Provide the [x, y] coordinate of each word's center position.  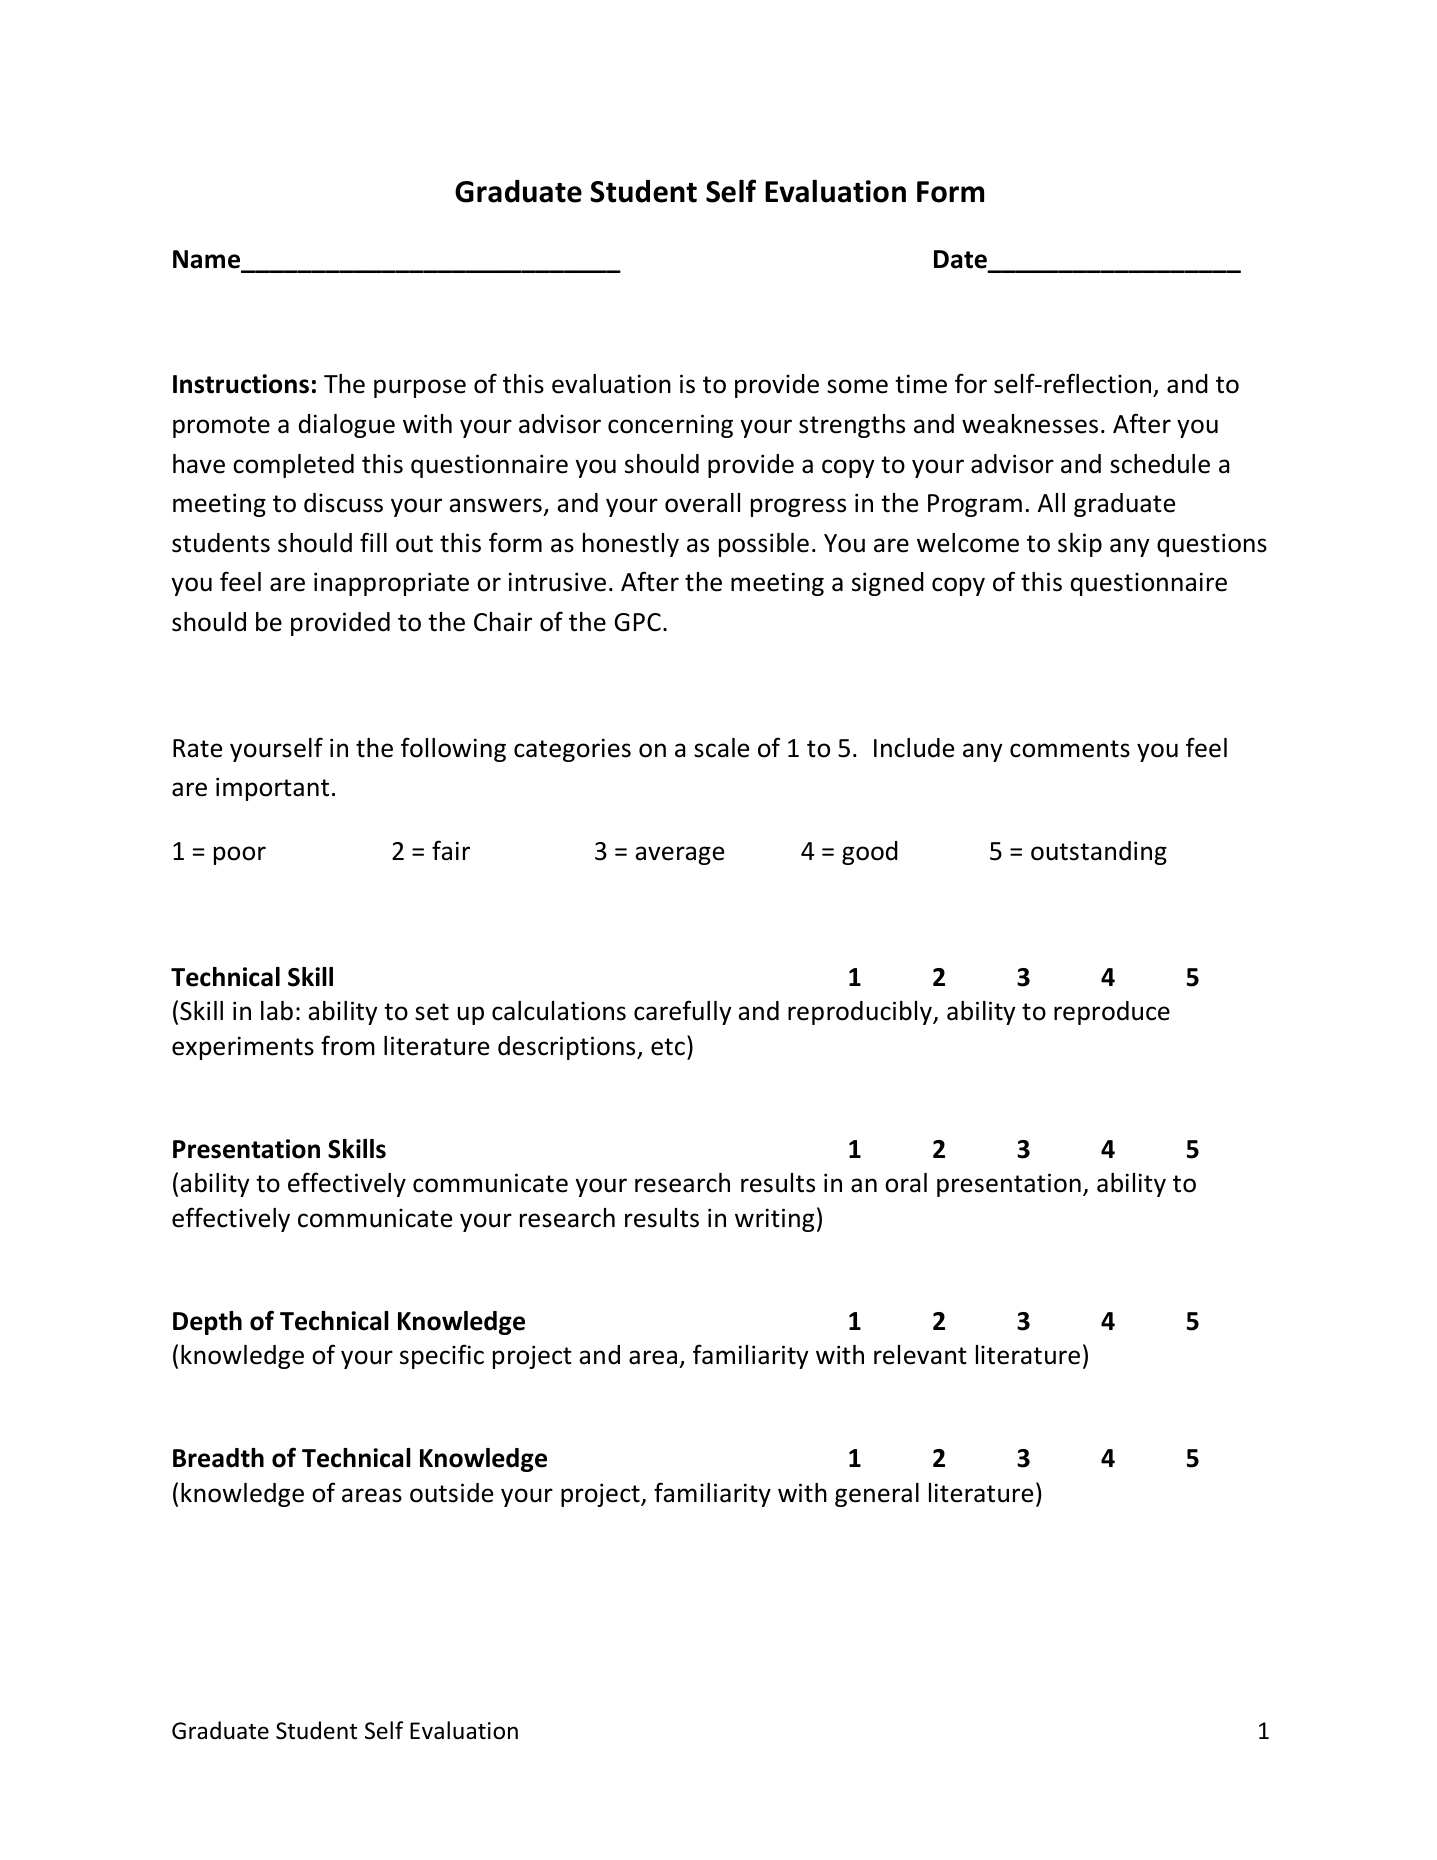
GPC [637, 622]
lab [277, 1011]
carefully [683, 1012]
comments [1070, 749]
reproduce [1112, 1013]
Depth [207, 1323]
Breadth [218, 1458]
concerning [670, 426]
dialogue [347, 426]
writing [774, 1220]
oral [906, 1183]
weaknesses [1030, 424]
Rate [197, 748]
